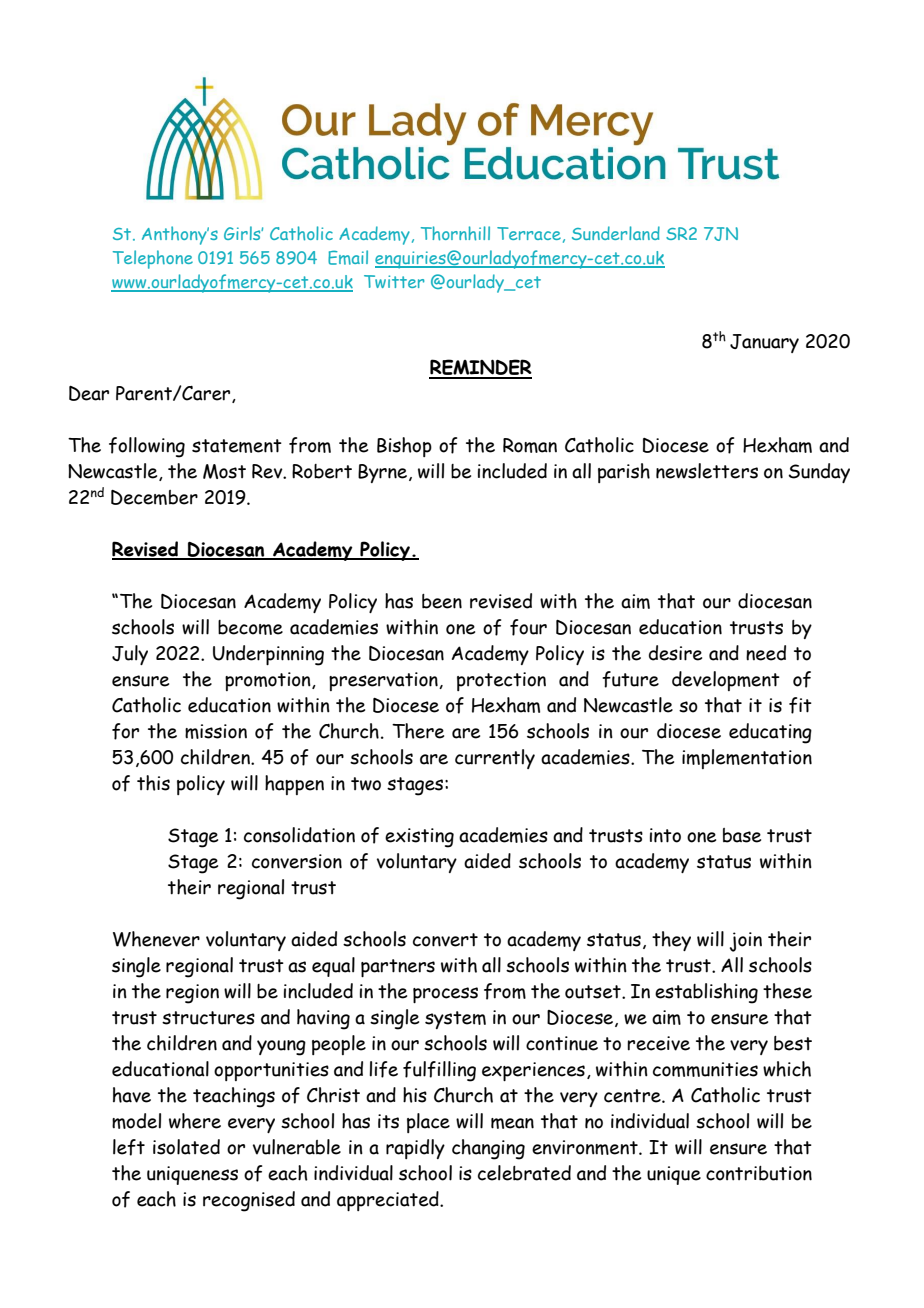  What do you see at coordinates (154, 497) in the screenshot?
I see `December` at bounding box center [154, 497].
